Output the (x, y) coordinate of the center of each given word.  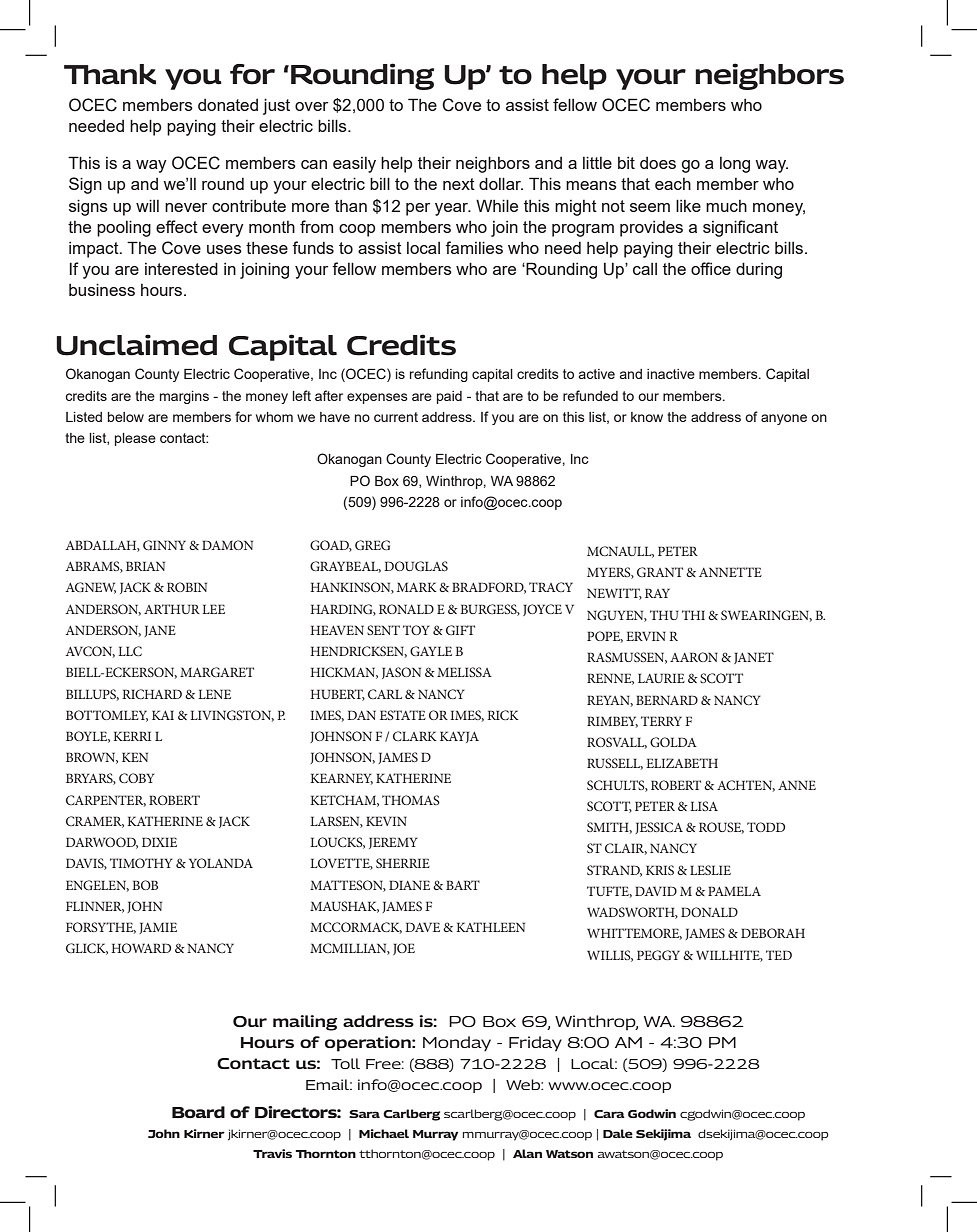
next (459, 184)
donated (228, 105)
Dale (618, 1133)
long (735, 165)
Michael (384, 1133)
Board (198, 1112)
